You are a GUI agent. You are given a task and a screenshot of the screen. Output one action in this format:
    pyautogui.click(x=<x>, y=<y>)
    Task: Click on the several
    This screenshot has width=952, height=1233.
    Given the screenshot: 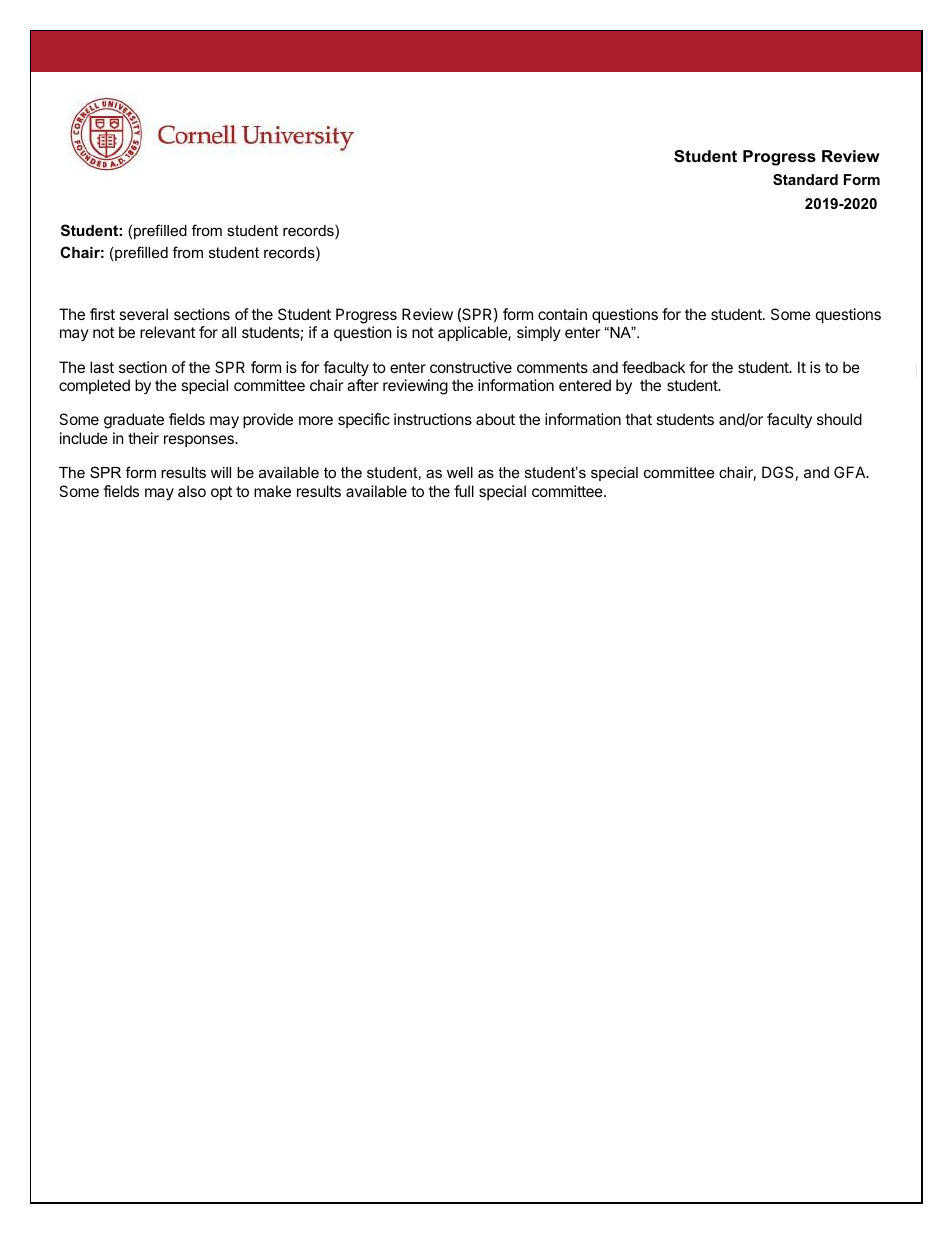 What is the action you would take?
    pyautogui.click(x=143, y=314)
